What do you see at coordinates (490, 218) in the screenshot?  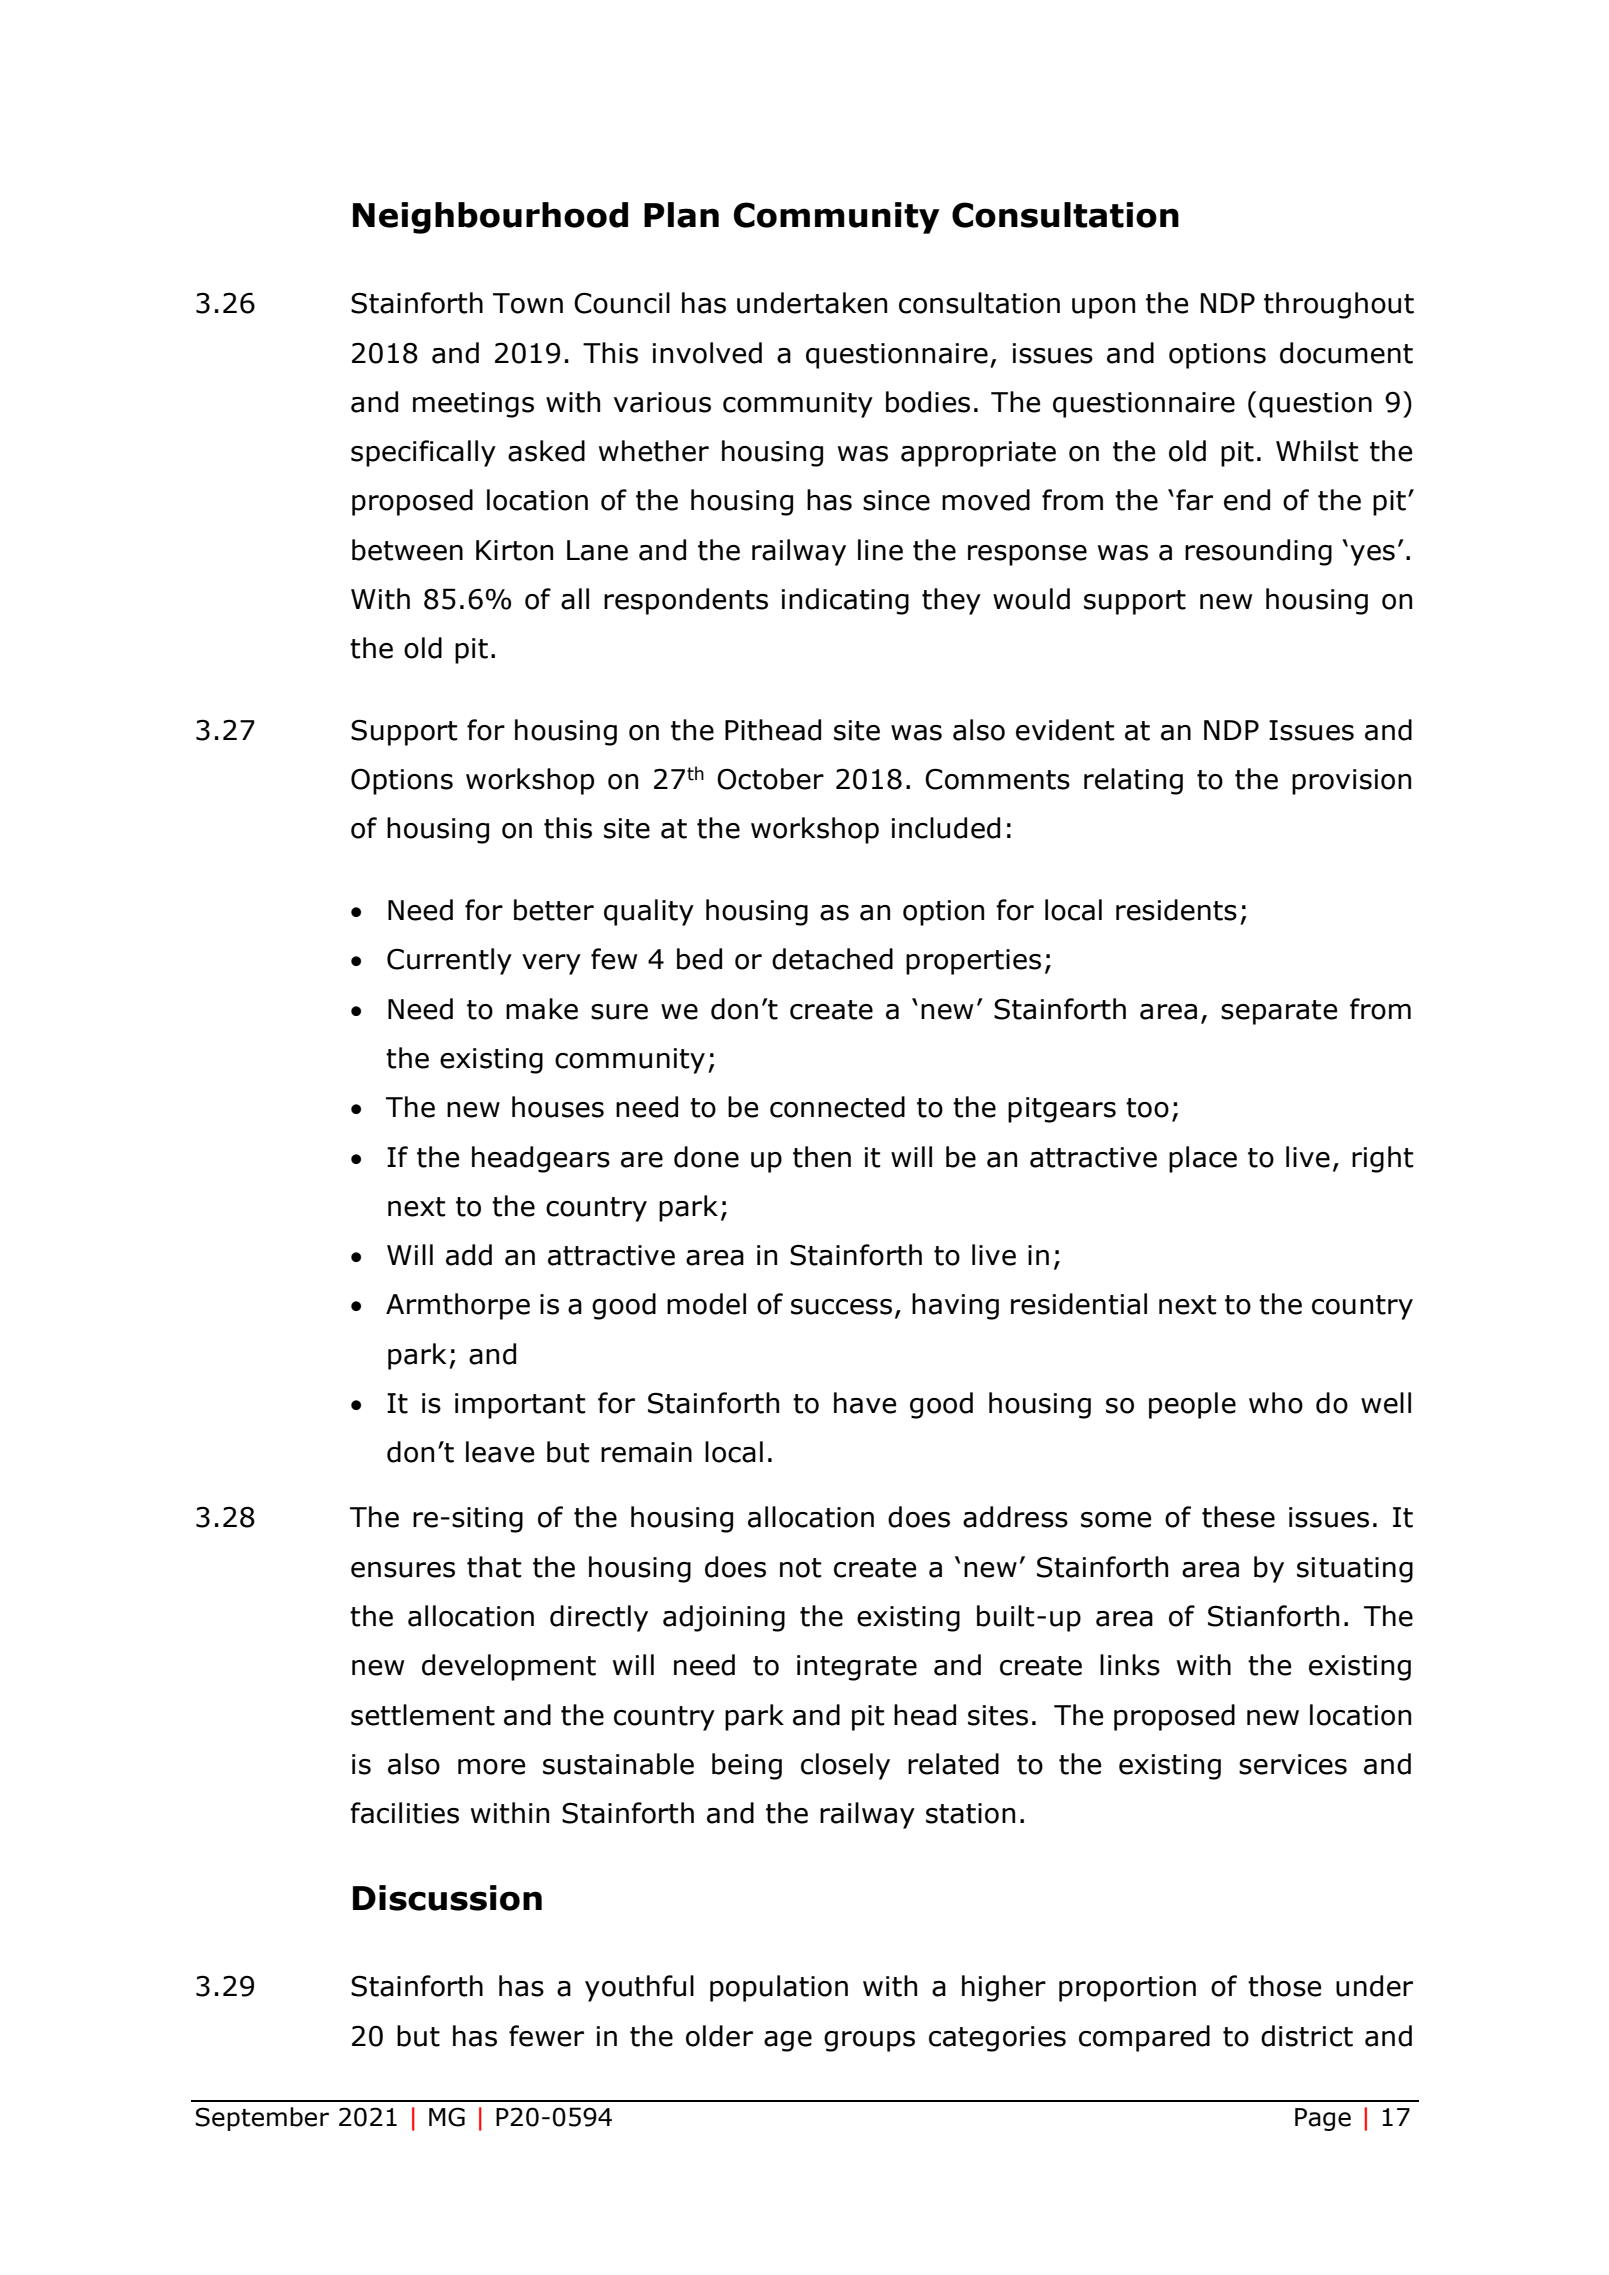 I see `Neighbourhood` at bounding box center [490, 218].
